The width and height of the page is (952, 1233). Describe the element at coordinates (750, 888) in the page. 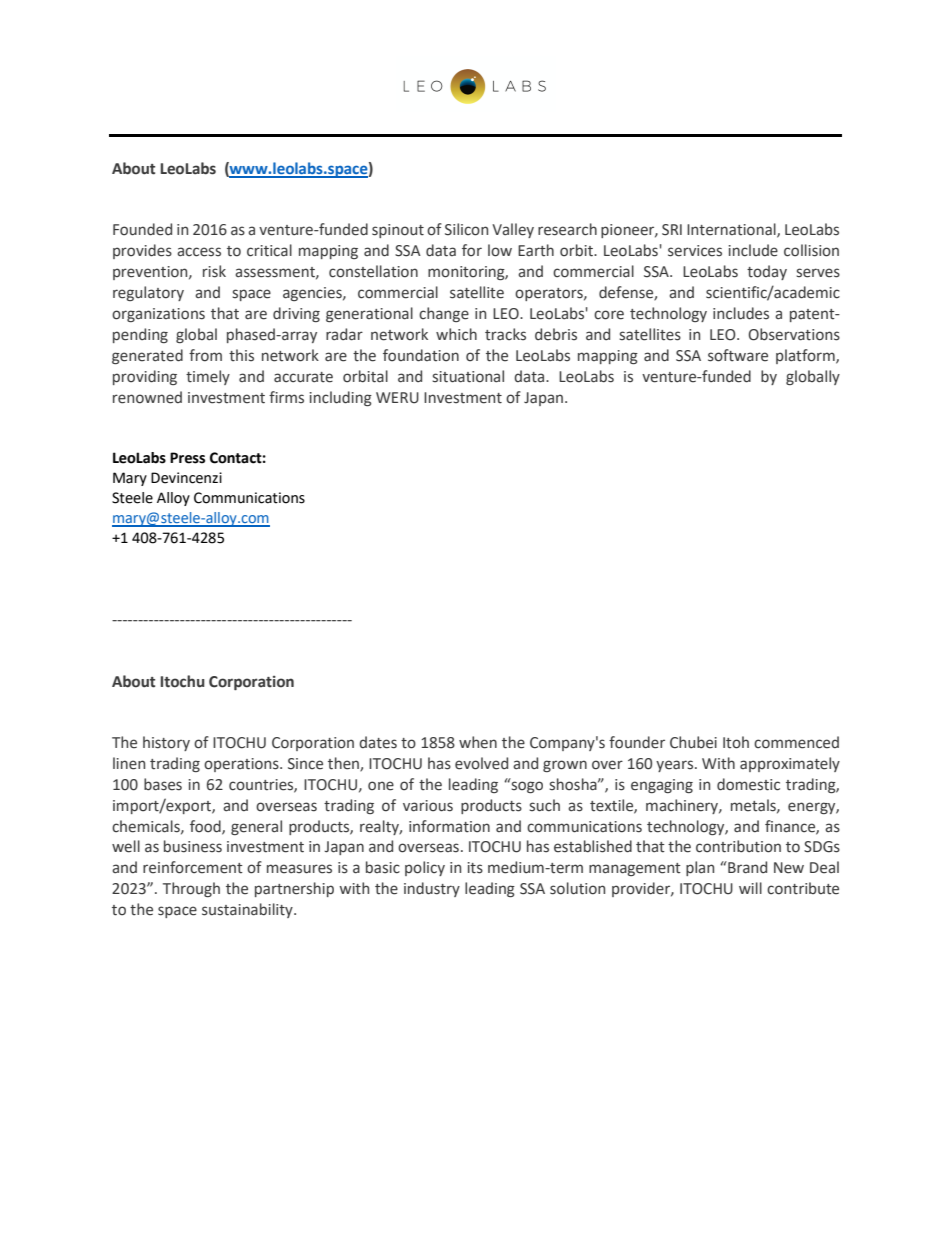

I see `will` at that location.
